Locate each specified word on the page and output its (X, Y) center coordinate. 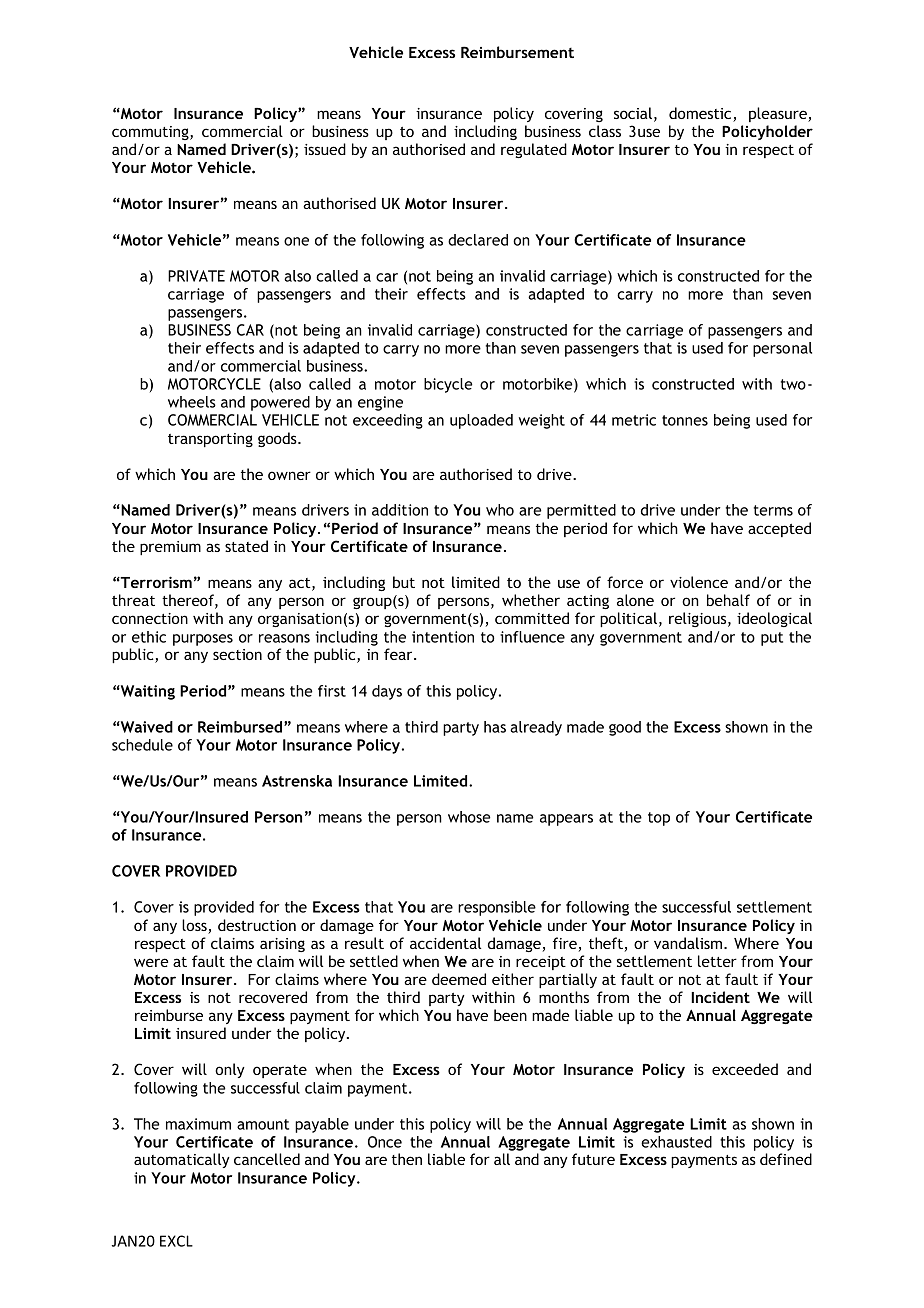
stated (246, 546)
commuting (151, 133)
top (659, 819)
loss (195, 926)
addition (400, 510)
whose (469, 817)
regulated (534, 150)
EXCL (176, 1241)
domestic (701, 114)
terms (773, 510)
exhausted (676, 1142)
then (407, 1159)
